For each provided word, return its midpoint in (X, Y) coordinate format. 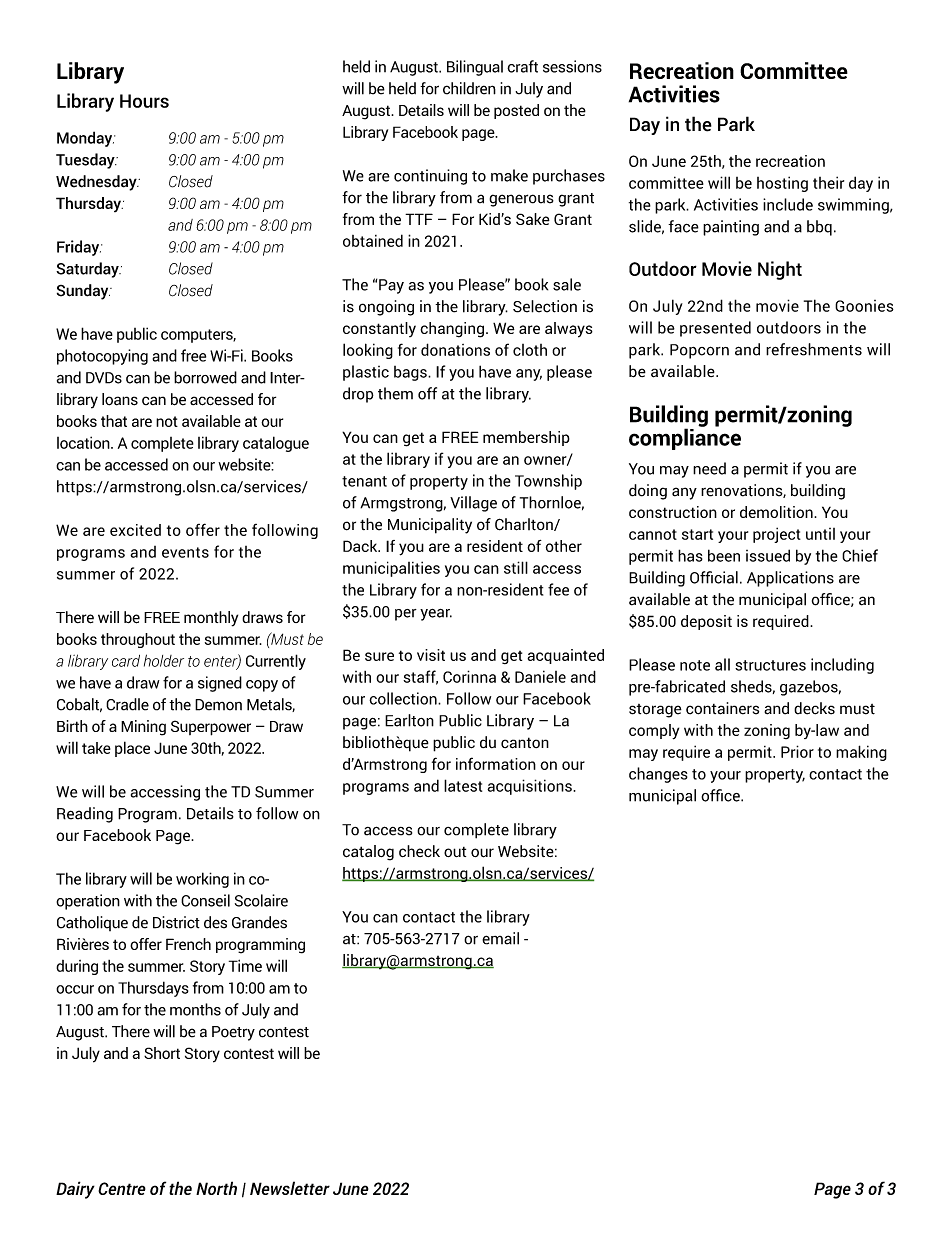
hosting (782, 184)
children (469, 88)
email (500, 938)
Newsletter (290, 1188)
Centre (122, 1188)
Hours (144, 101)
